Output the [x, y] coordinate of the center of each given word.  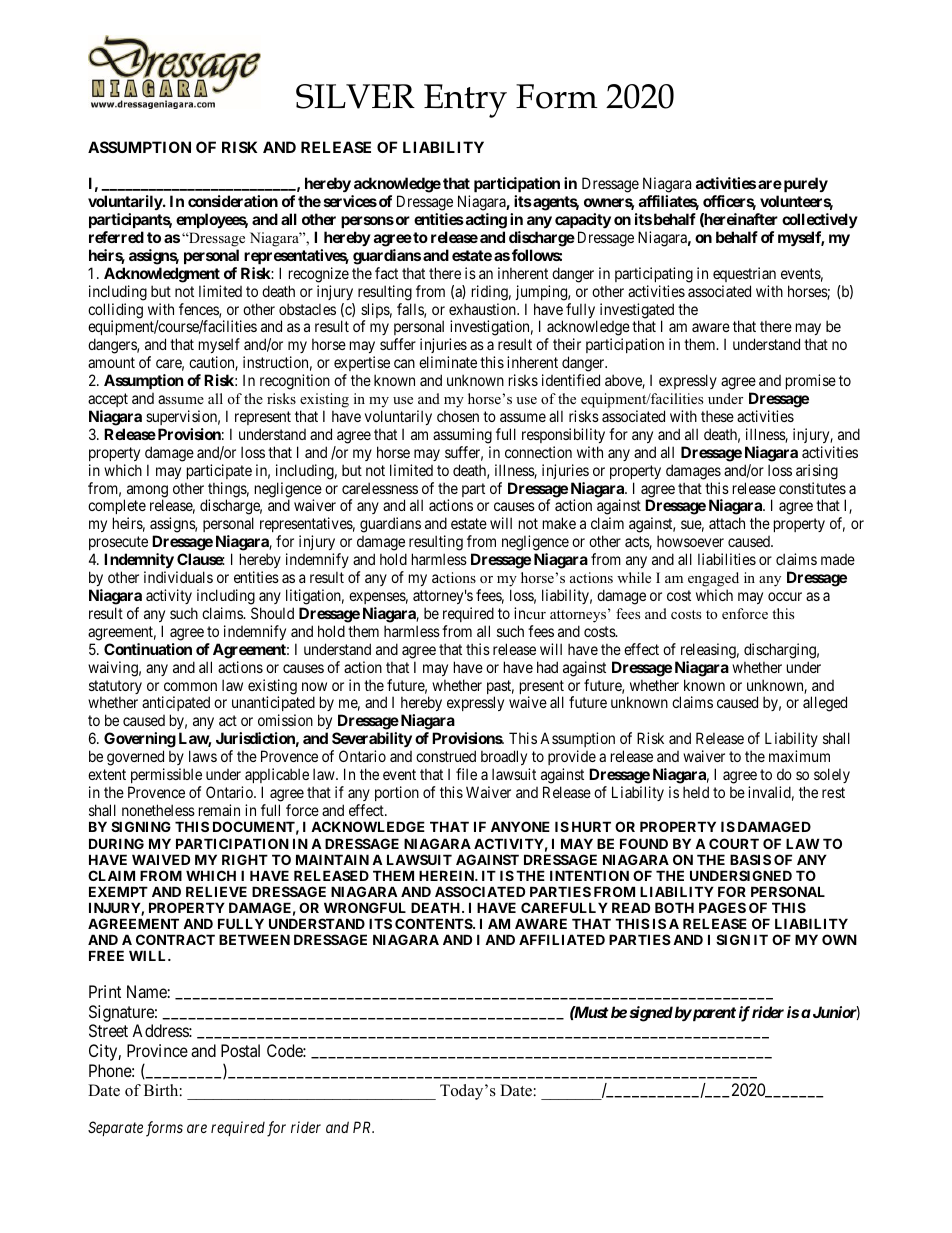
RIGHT [245, 859]
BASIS [750, 859]
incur [530, 613]
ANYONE [520, 826]
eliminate [448, 362]
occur [785, 596]
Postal [240, 1050]
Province [157, 1050]
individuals [178, 577]
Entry [465, 101]
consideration [233, 201]
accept [108, 400]
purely [804, 184]
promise [811, 381]
